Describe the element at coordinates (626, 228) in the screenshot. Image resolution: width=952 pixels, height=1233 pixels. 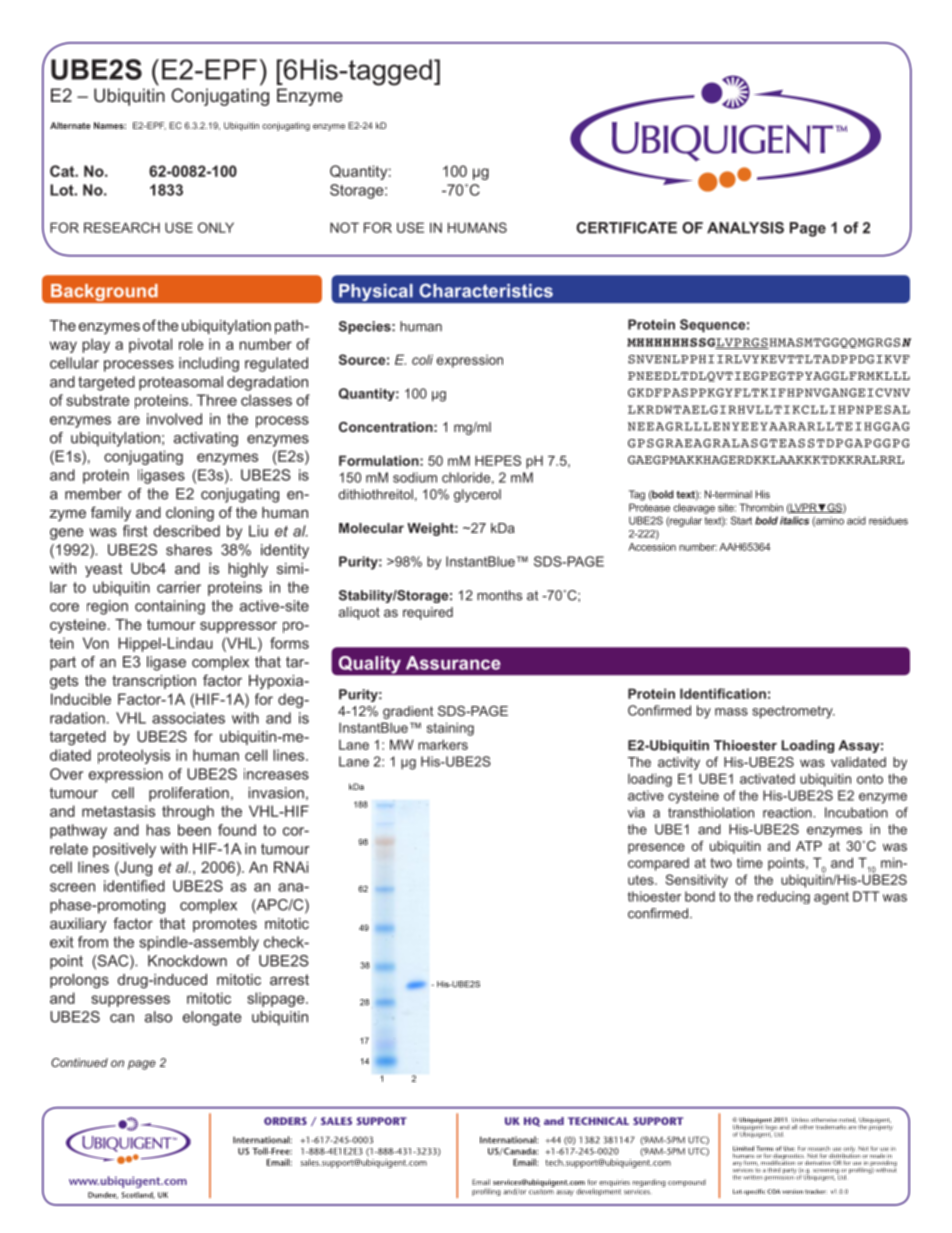
I see `CERTIFICATE` at that location.
